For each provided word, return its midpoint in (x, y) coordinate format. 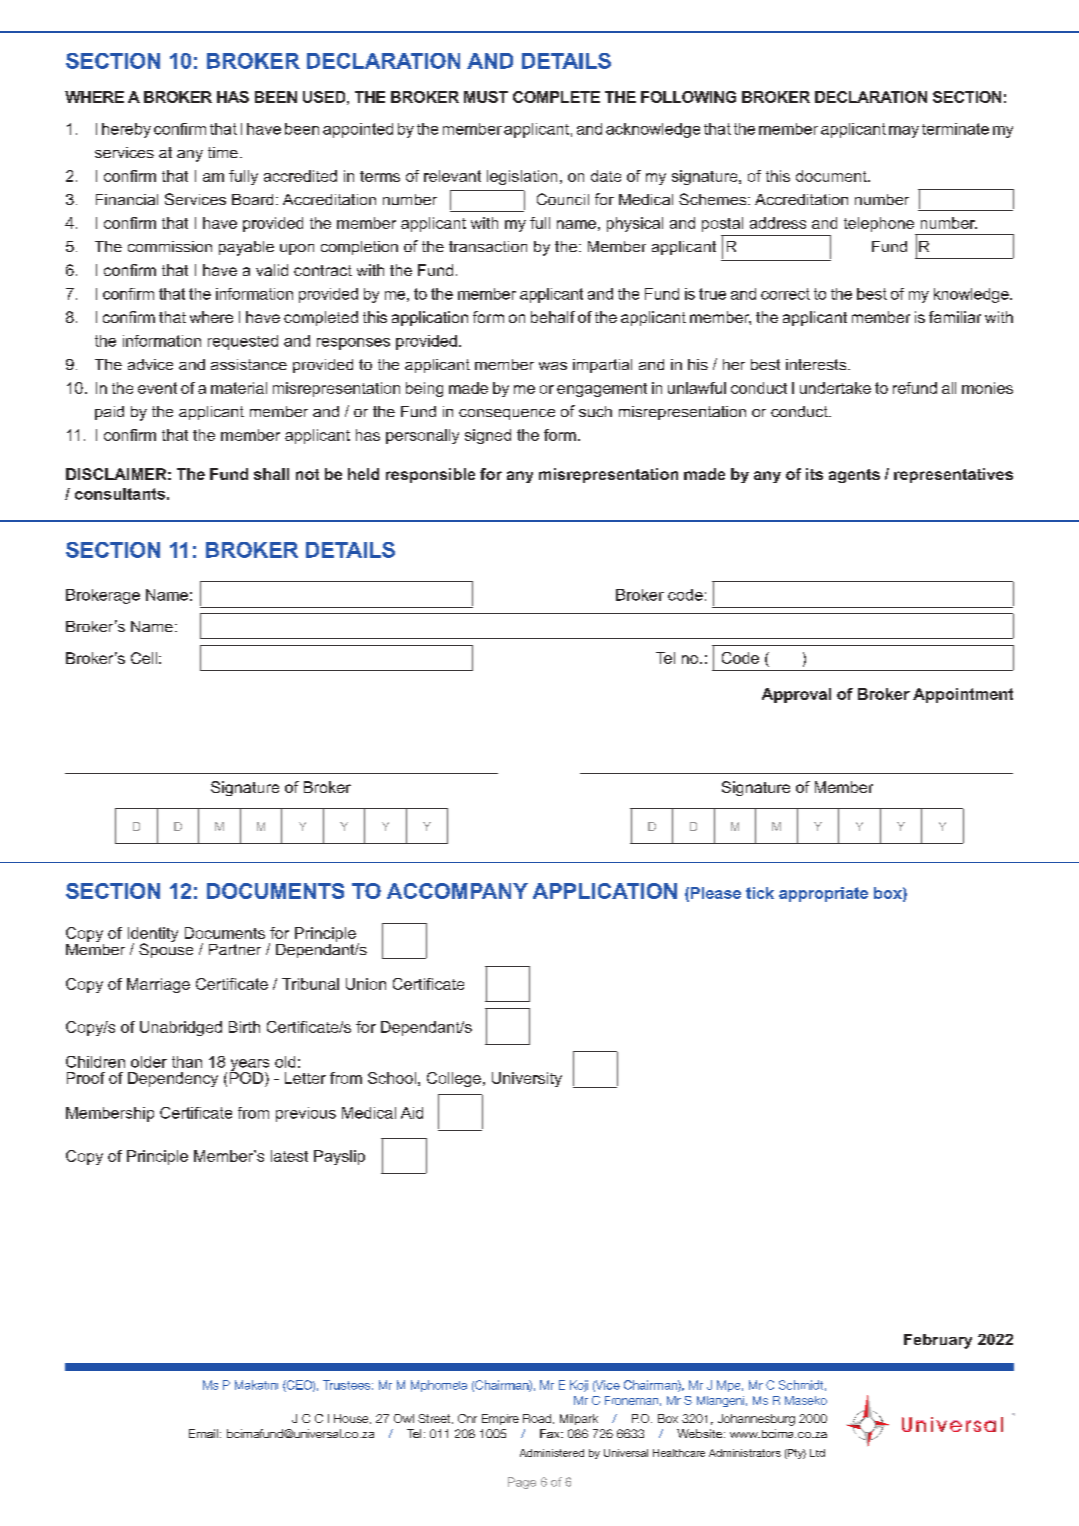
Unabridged (181, 1028)
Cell (144, 658)
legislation (522, 177)
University (527, 1079)
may (904, 132)
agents (854, 476)
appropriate (823, 894)
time (223, 152)
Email (205, 1433)
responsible (430, 475)
